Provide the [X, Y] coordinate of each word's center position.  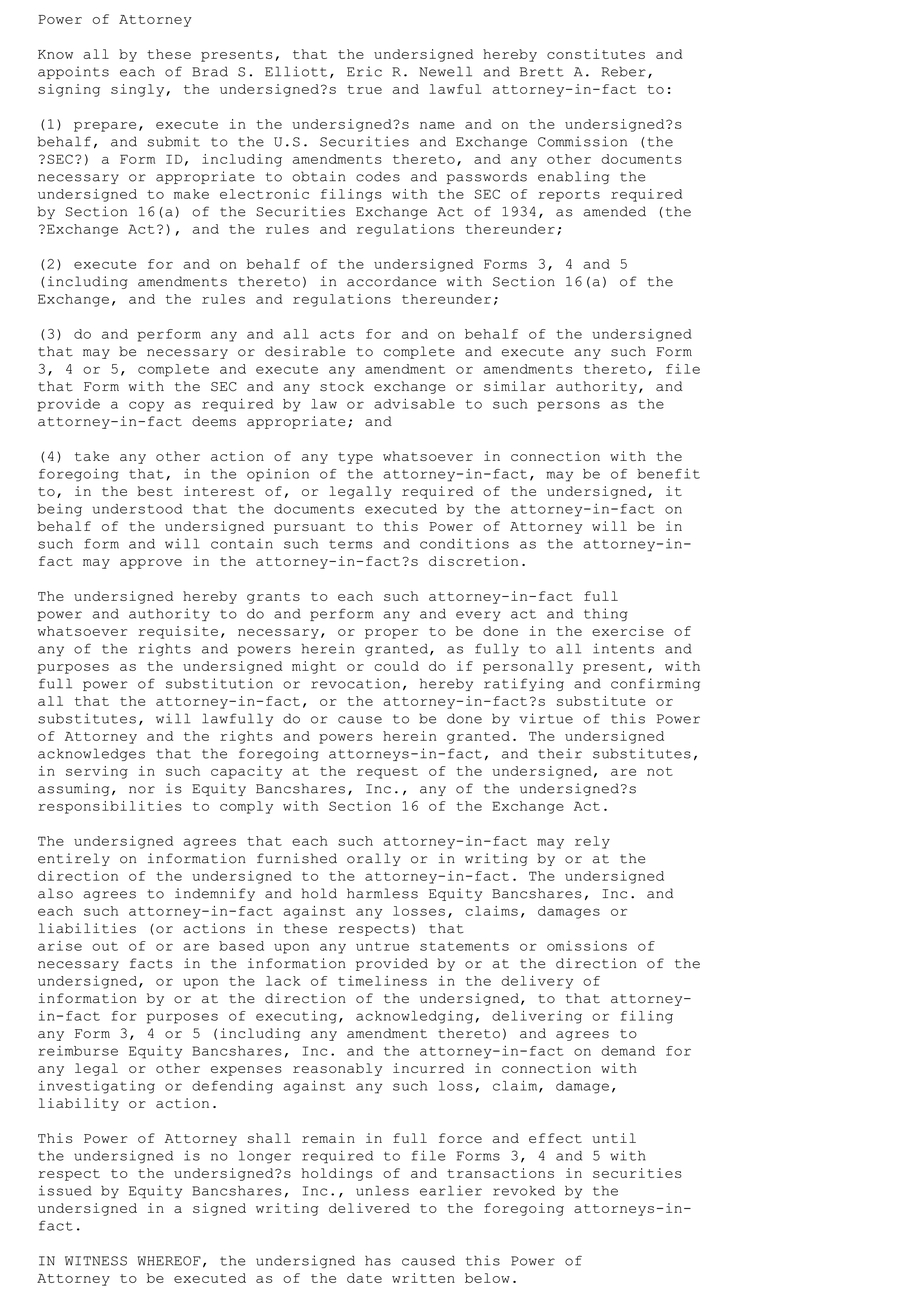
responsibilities [110, 807]
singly [139, 90]
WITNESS [96, 1261]
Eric [364, 71]
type [355, 458]
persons [569, 406]
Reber [624, 71]
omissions [587, 946]
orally [373, 859]
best [155, 491]
